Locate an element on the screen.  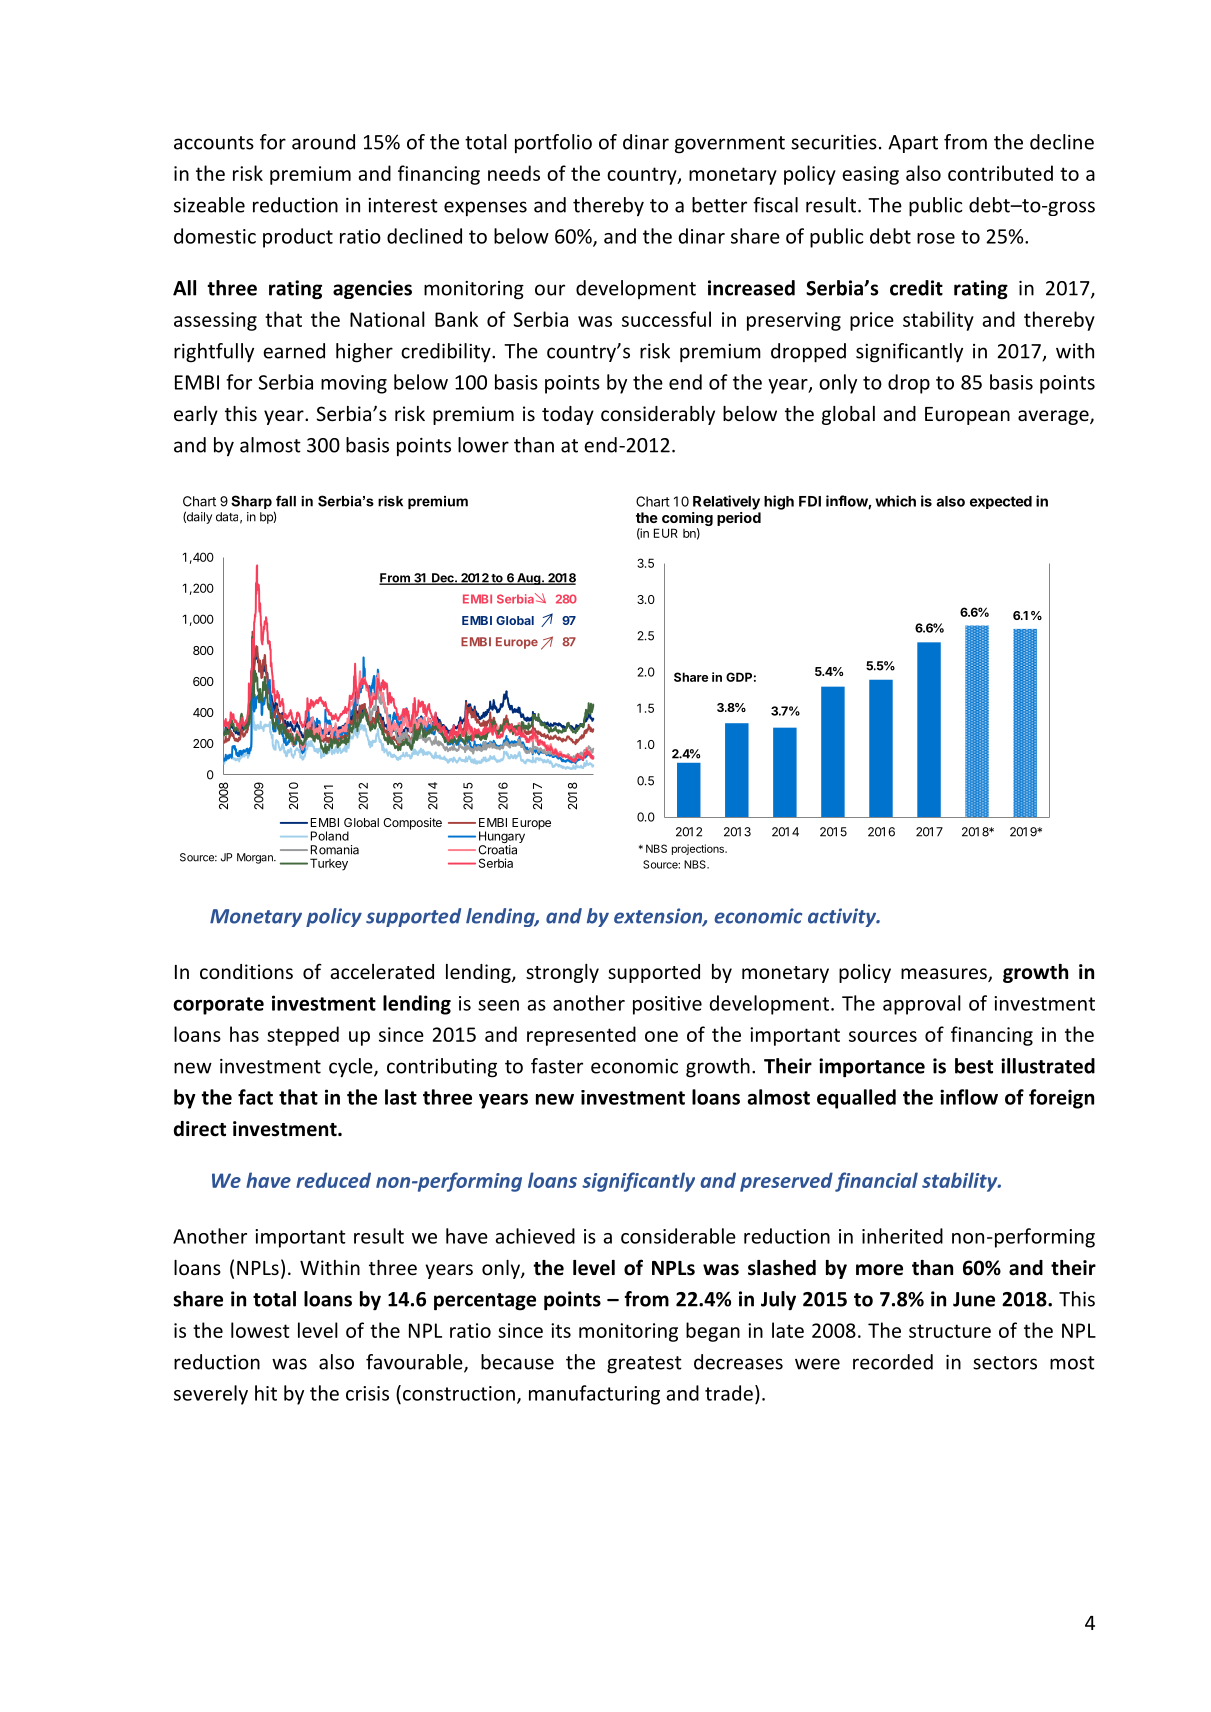
around is located at coordinates (323, 142).
